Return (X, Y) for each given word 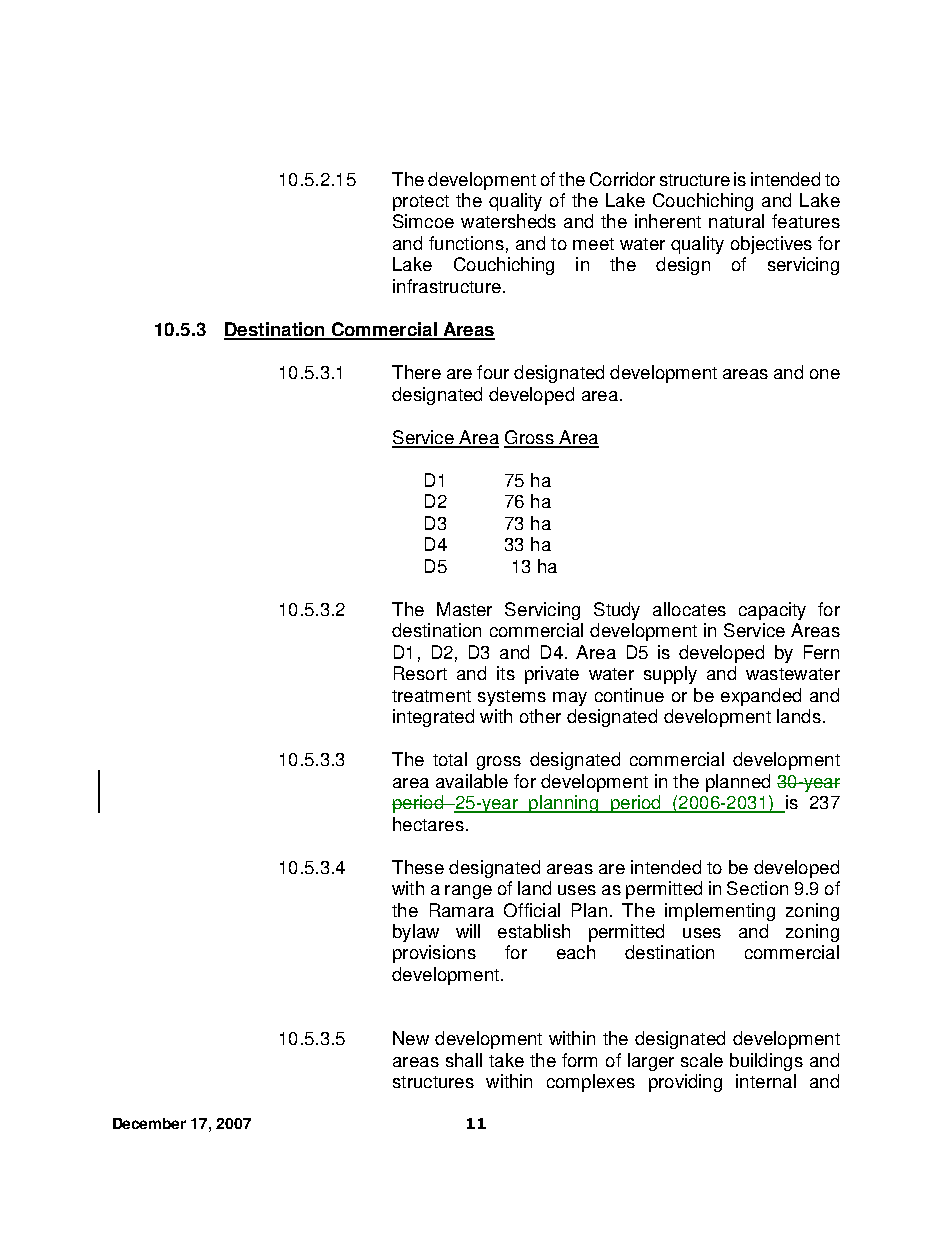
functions (466, 243)
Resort (420, 673)
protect (421, 203)
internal (766, 1081)
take (506, 1060)
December (149, 1123)
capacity (772, 611)
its (506, 673)
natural (736, 221)
